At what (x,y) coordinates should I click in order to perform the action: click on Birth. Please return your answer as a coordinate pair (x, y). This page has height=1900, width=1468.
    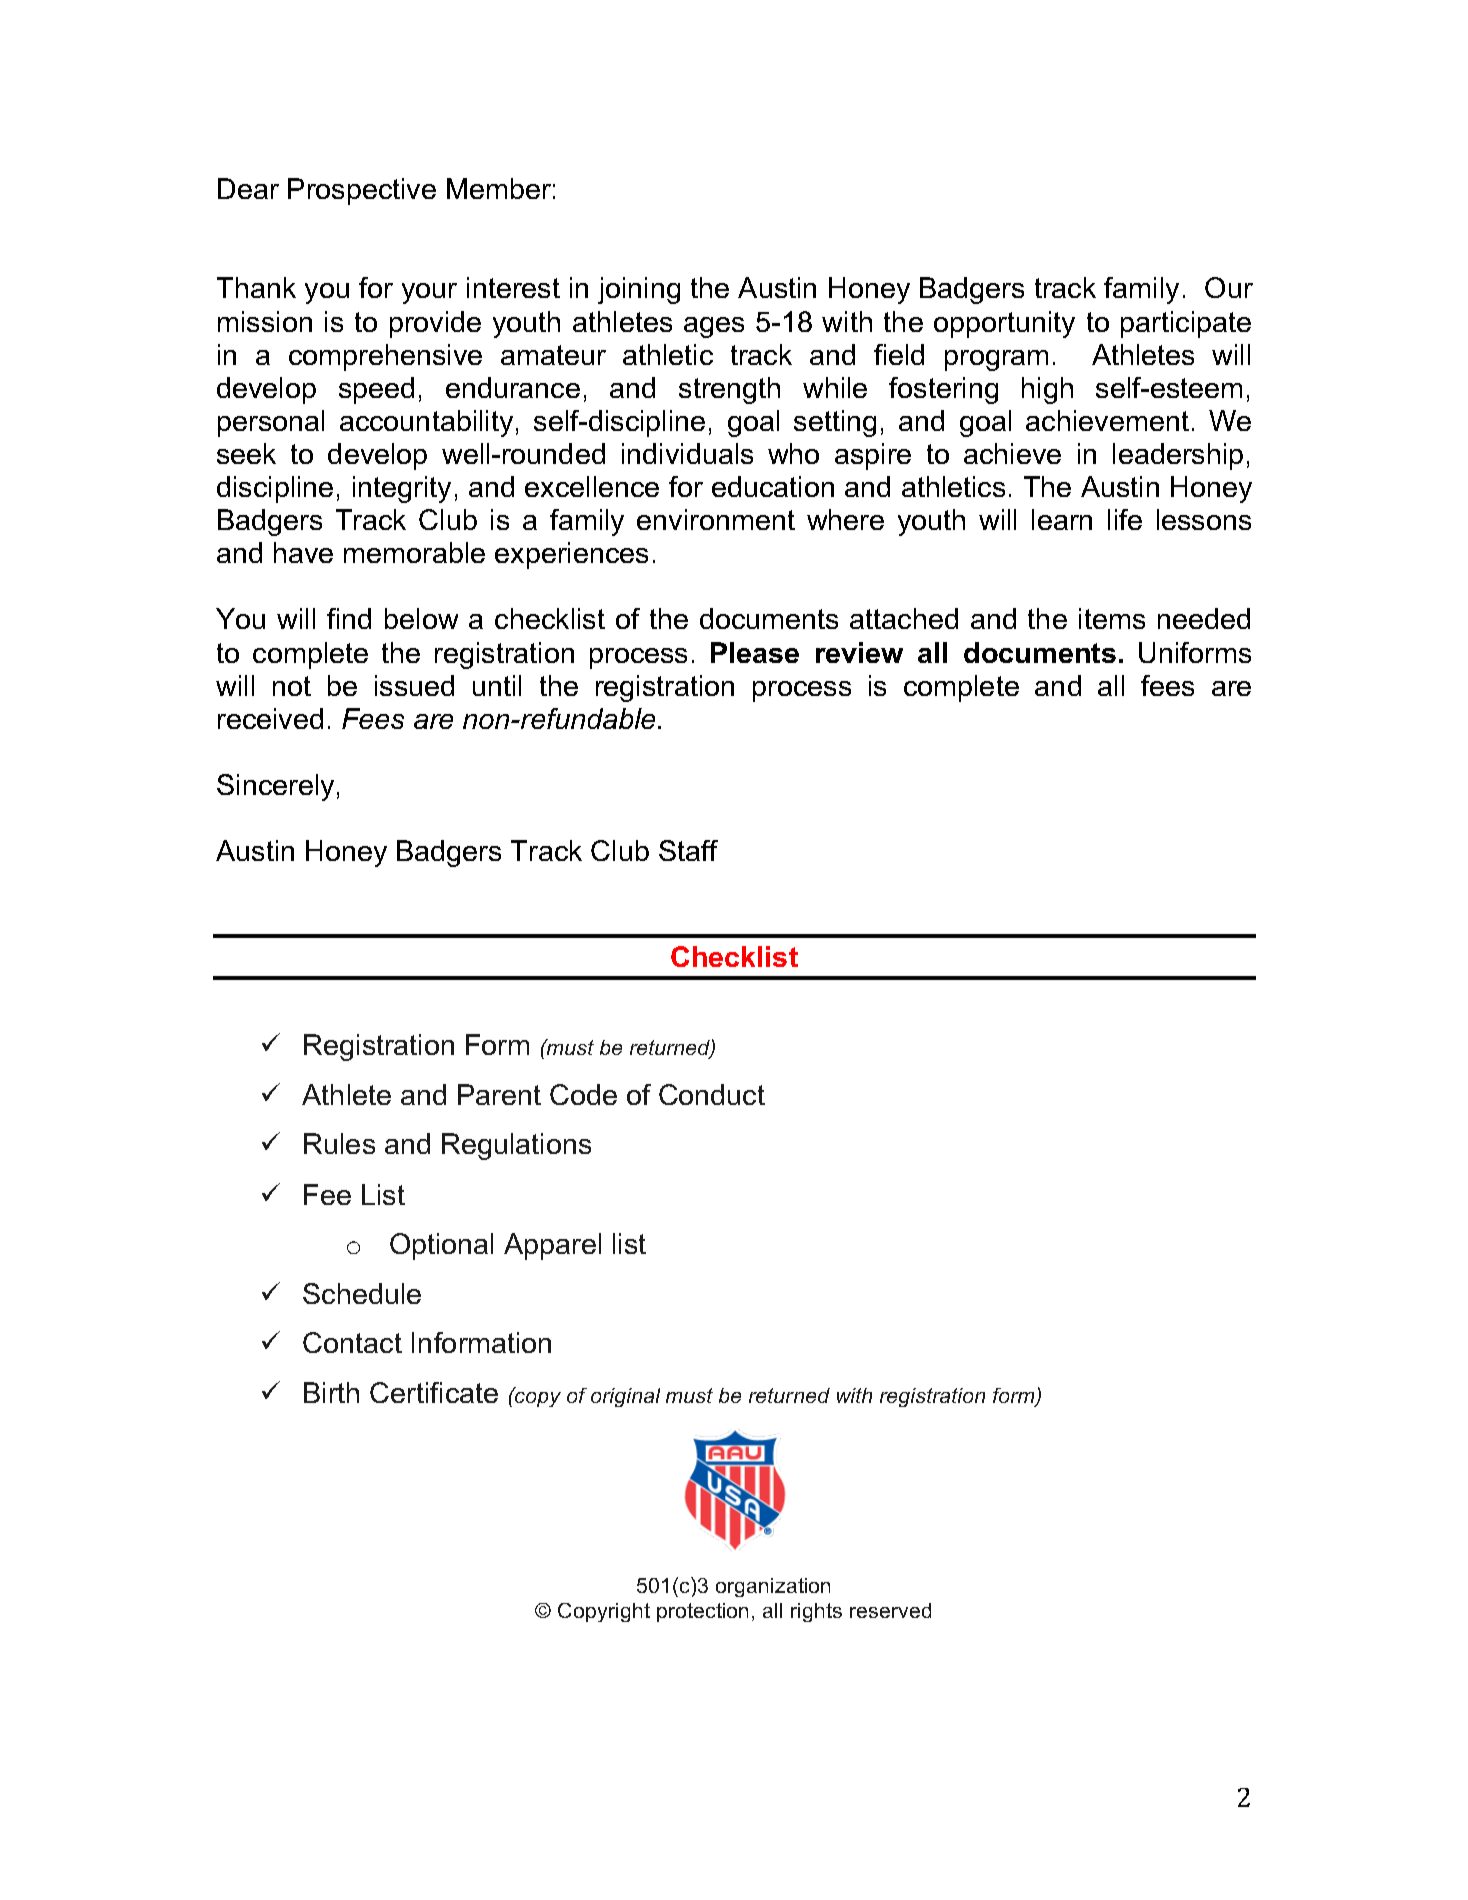
    Looking at the image, I should click on (331, 1392).
